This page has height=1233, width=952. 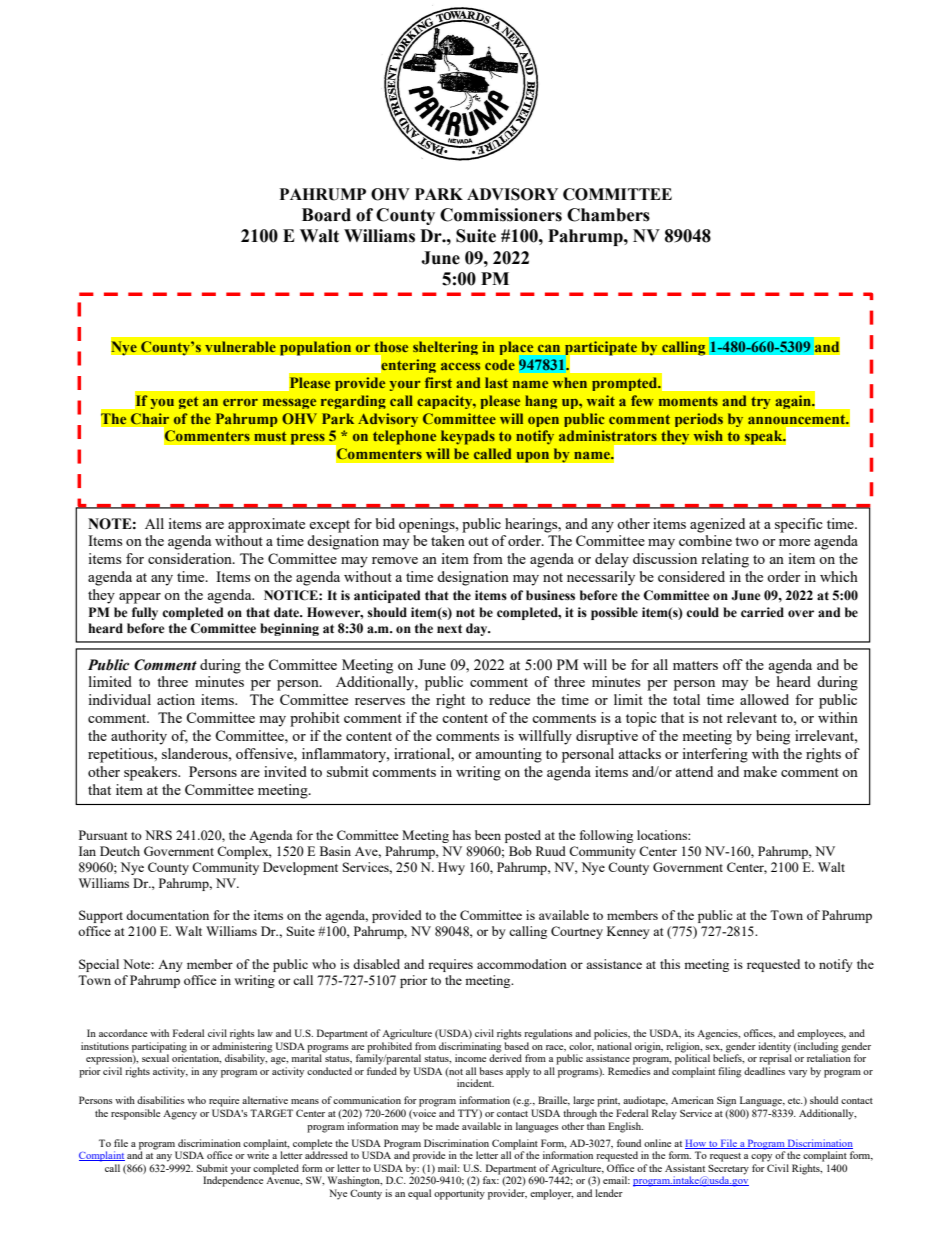 What do you see at coordinates (747, 541) in the page?
I see `two` at bounding box center [747, 541].
